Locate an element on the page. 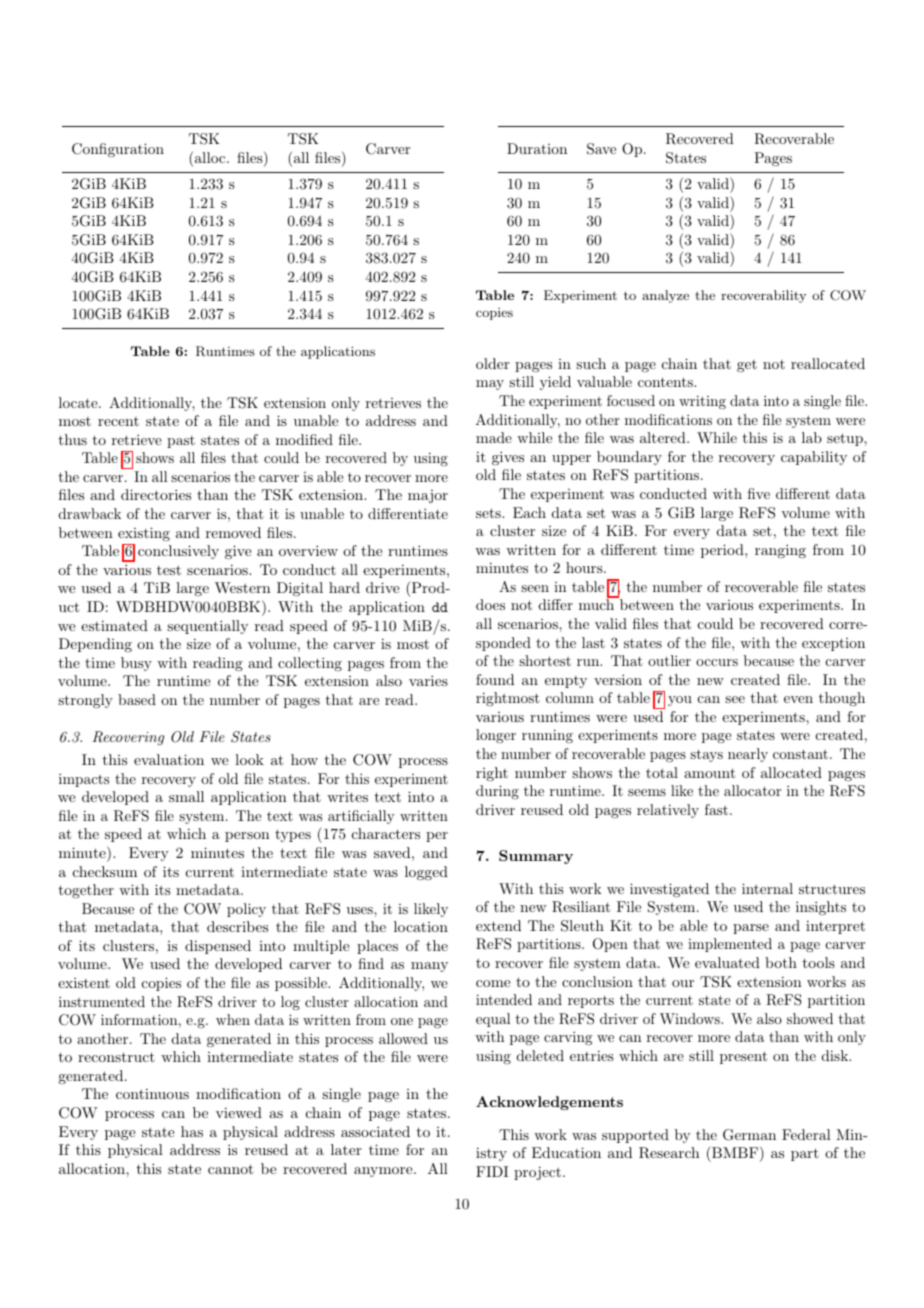 Image resolution: width=924 pixels, height=1308 pixels. has is located at coordinates (192, 1131).
